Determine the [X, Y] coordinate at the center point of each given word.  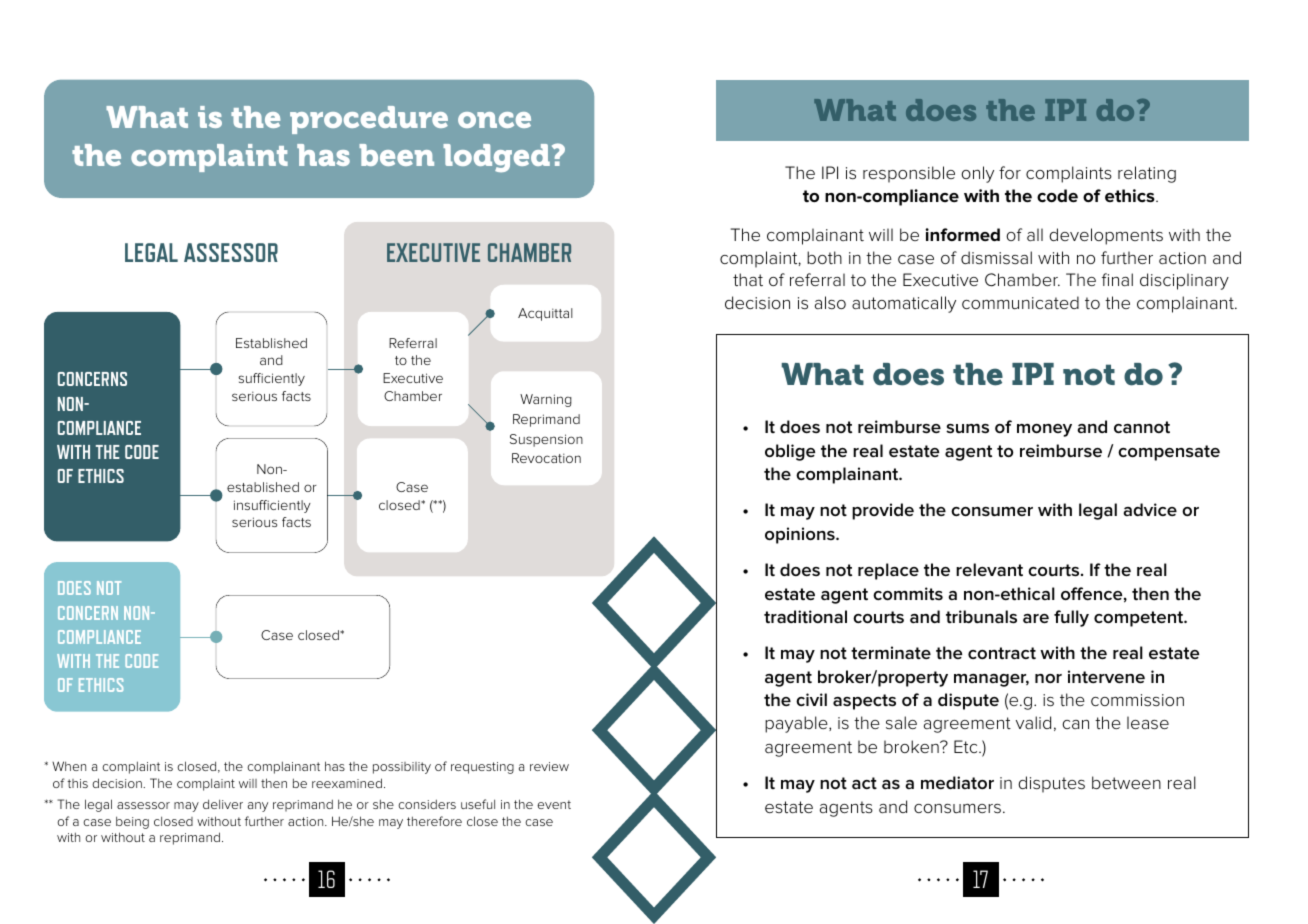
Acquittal [545, 314]
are [1036, 619]
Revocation [546, 458]
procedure [369, 120]
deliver [223, 804]
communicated [1020, 302]
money [1044, 430]
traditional [805, 616]
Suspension [546, 440]
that [748, 280]
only [977, 174]
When [69, 766]
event [554, 804]
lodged [496, 158]
